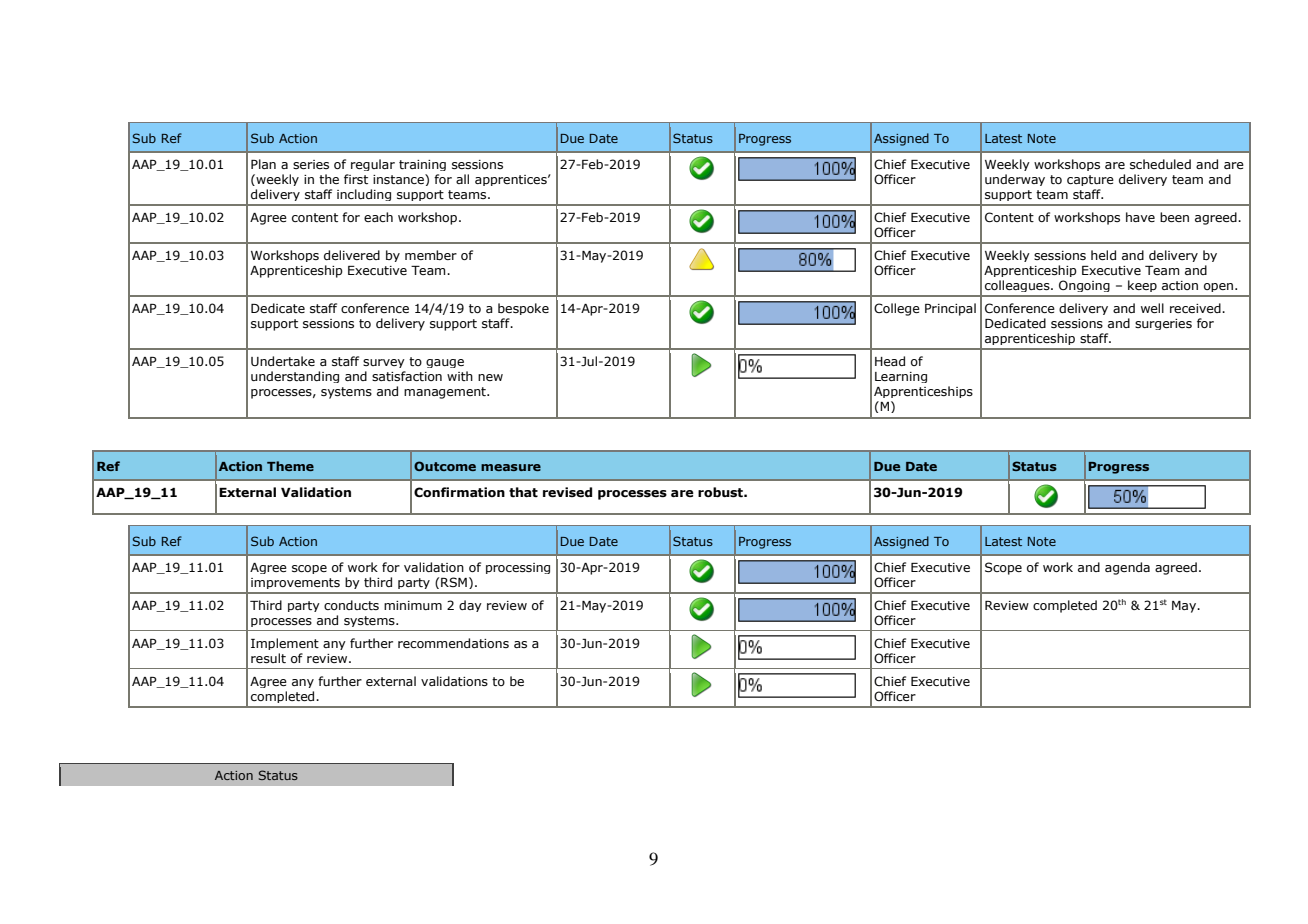 Image resolution: width=1308 pixels, height=924 pixels. What do you see at coordinates (352, 255) in the screenshot?
I see `delivered` at bounding box center [352, 255].
